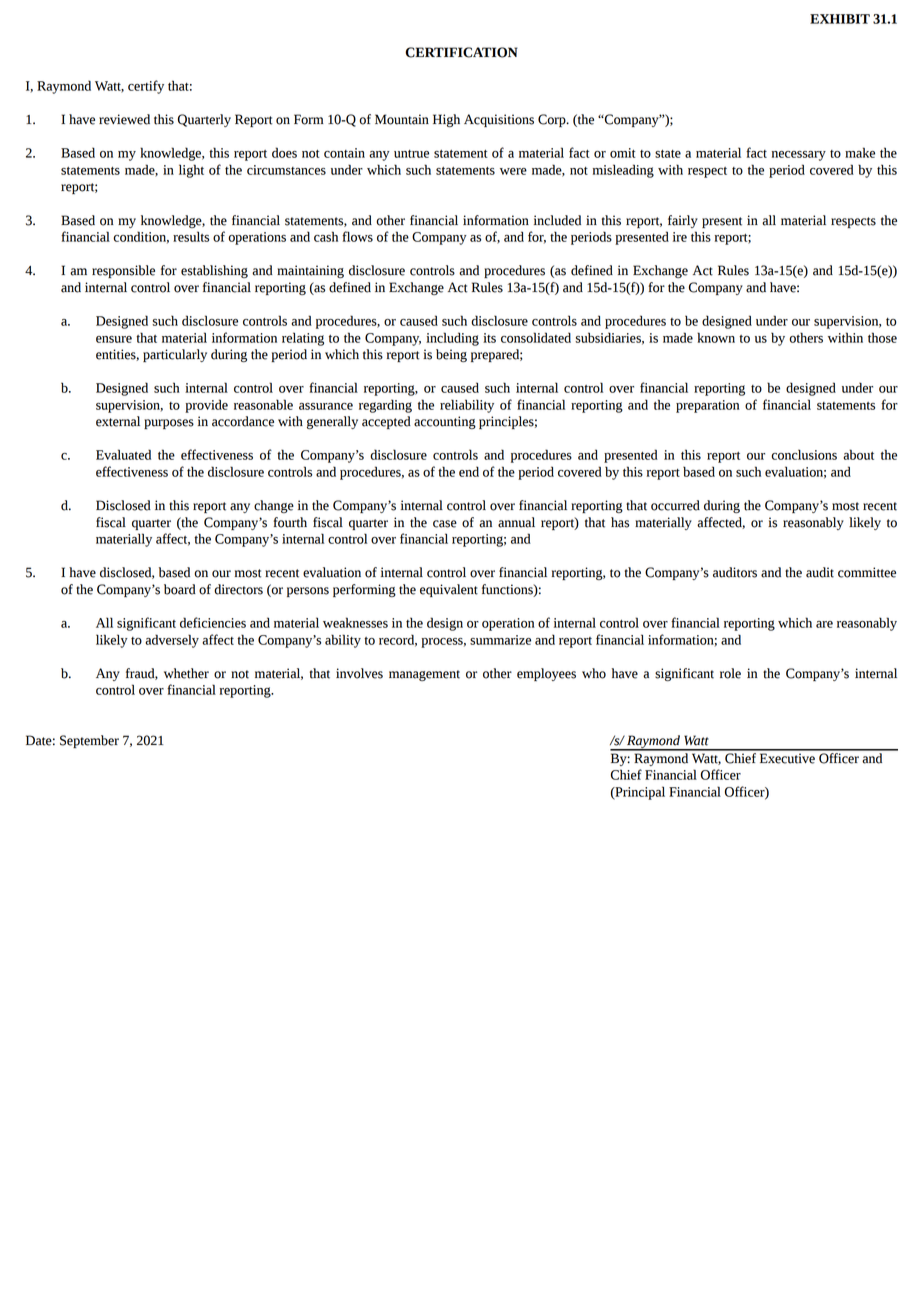  Describe the element at coordinates (557, 220) in the page. I see `included` at that location.
